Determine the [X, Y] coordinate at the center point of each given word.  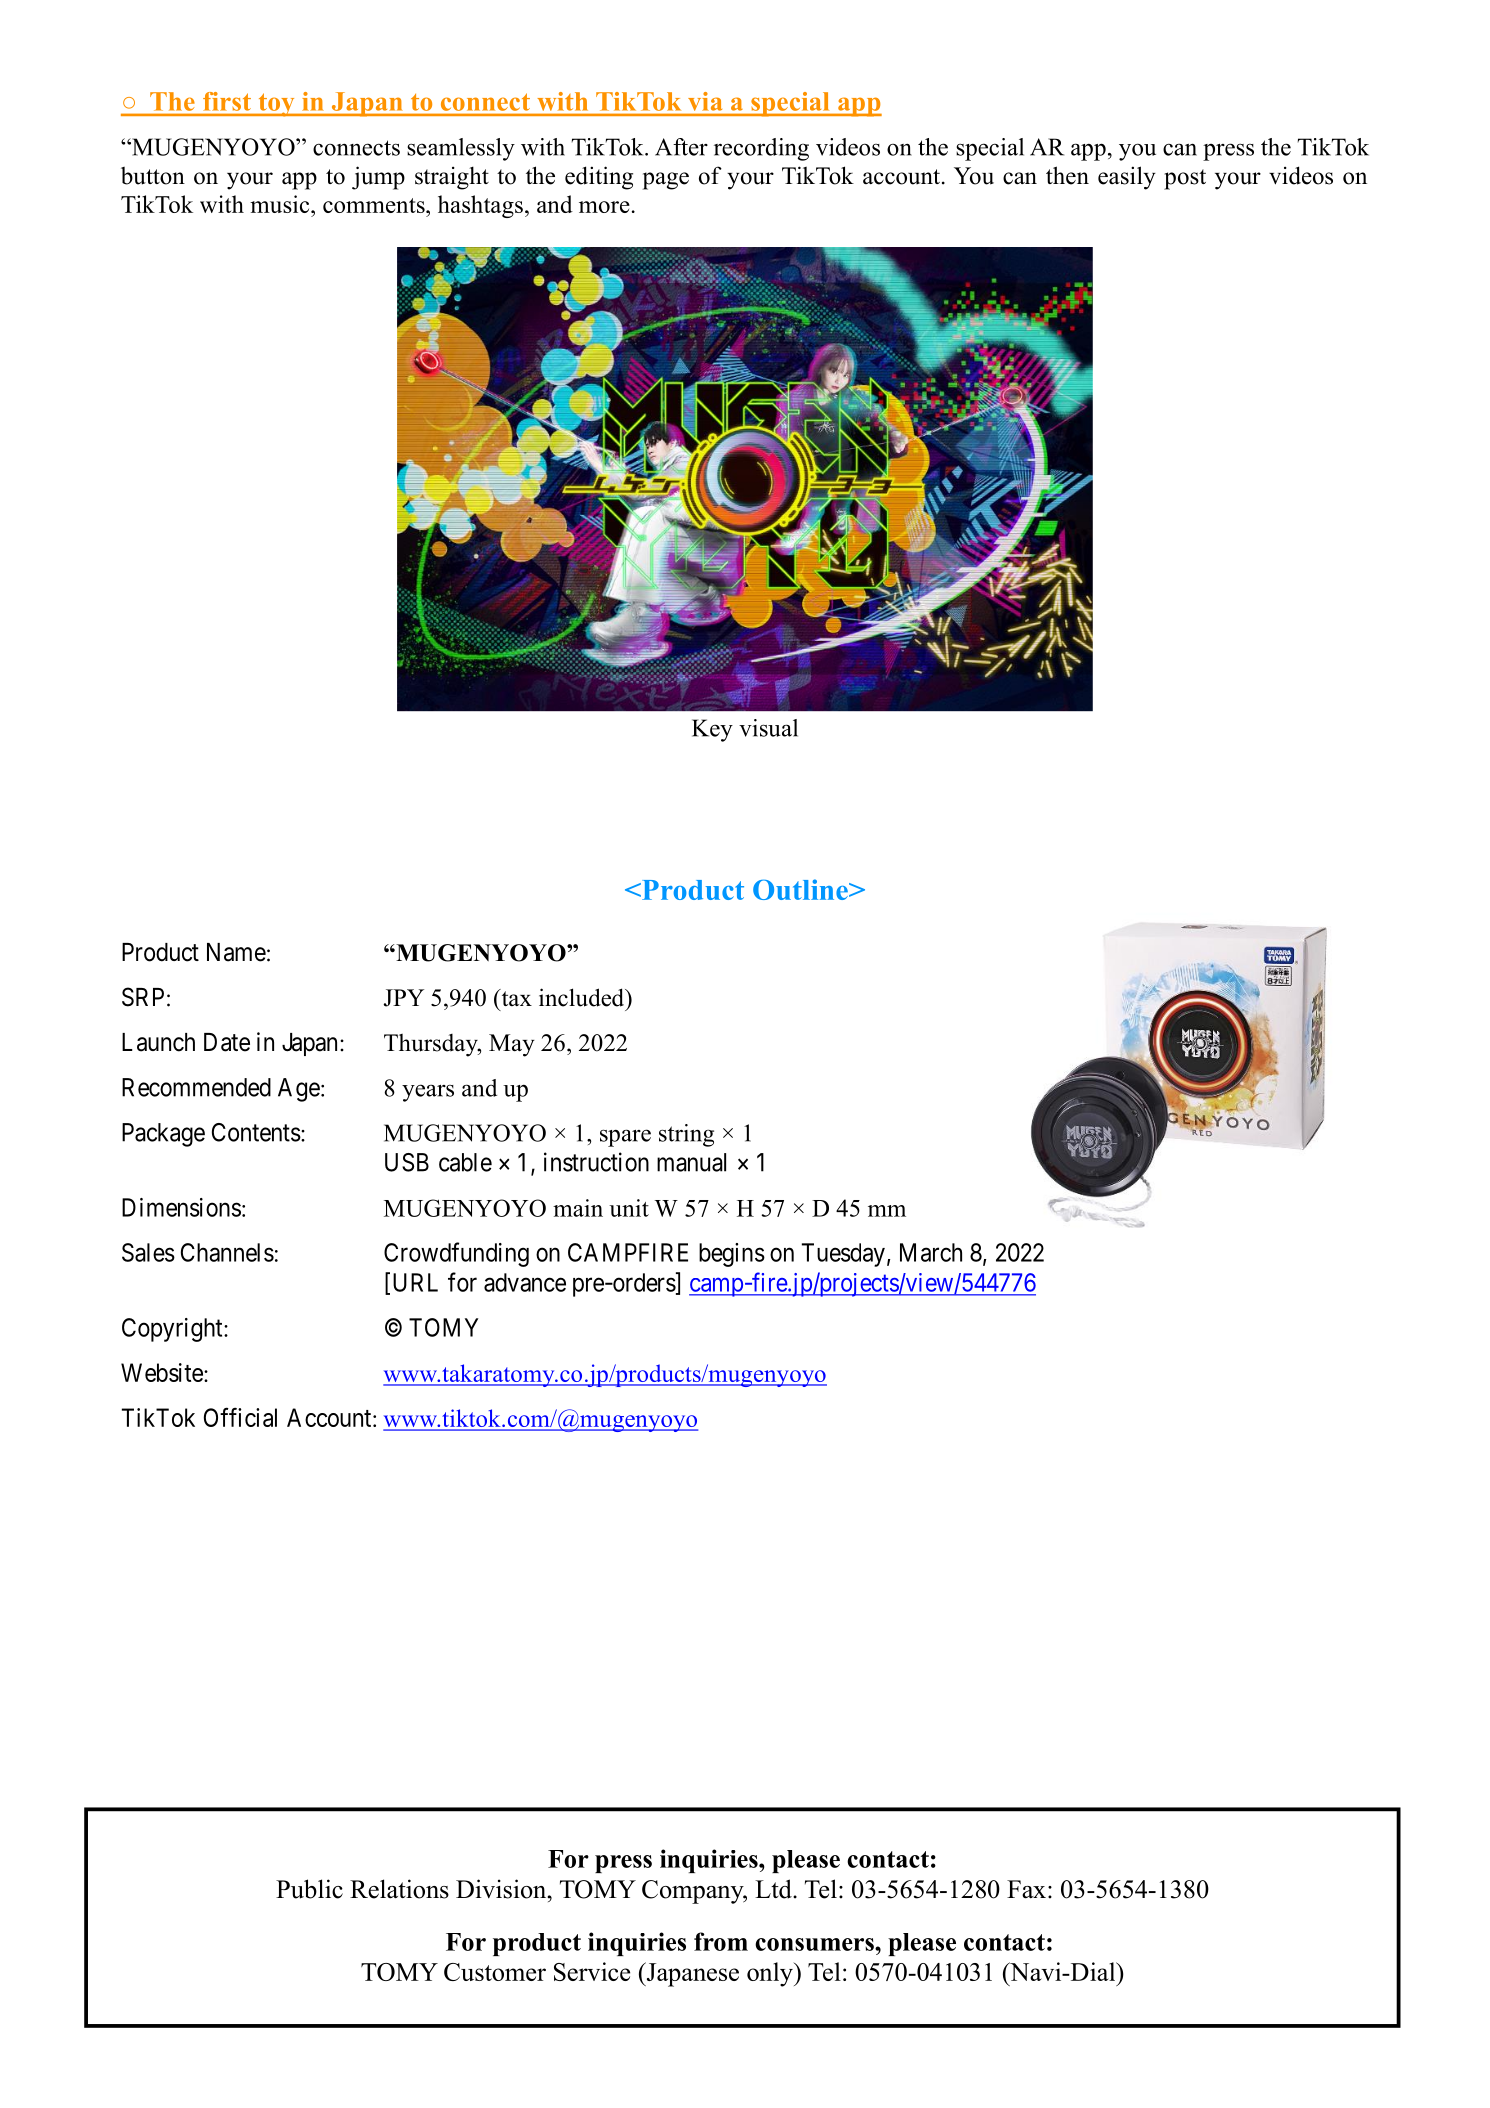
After [681, 147]
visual [768, 728]
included [583, 997]
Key [712, 730]
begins [732, 1255]
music [281, 204]
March [931, 1252]
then [1067, 175]
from [721, 1941]
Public [309, 1889]
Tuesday [843, 1255]
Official [240, 1417]
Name [236, 952]
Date [227, 1042]
